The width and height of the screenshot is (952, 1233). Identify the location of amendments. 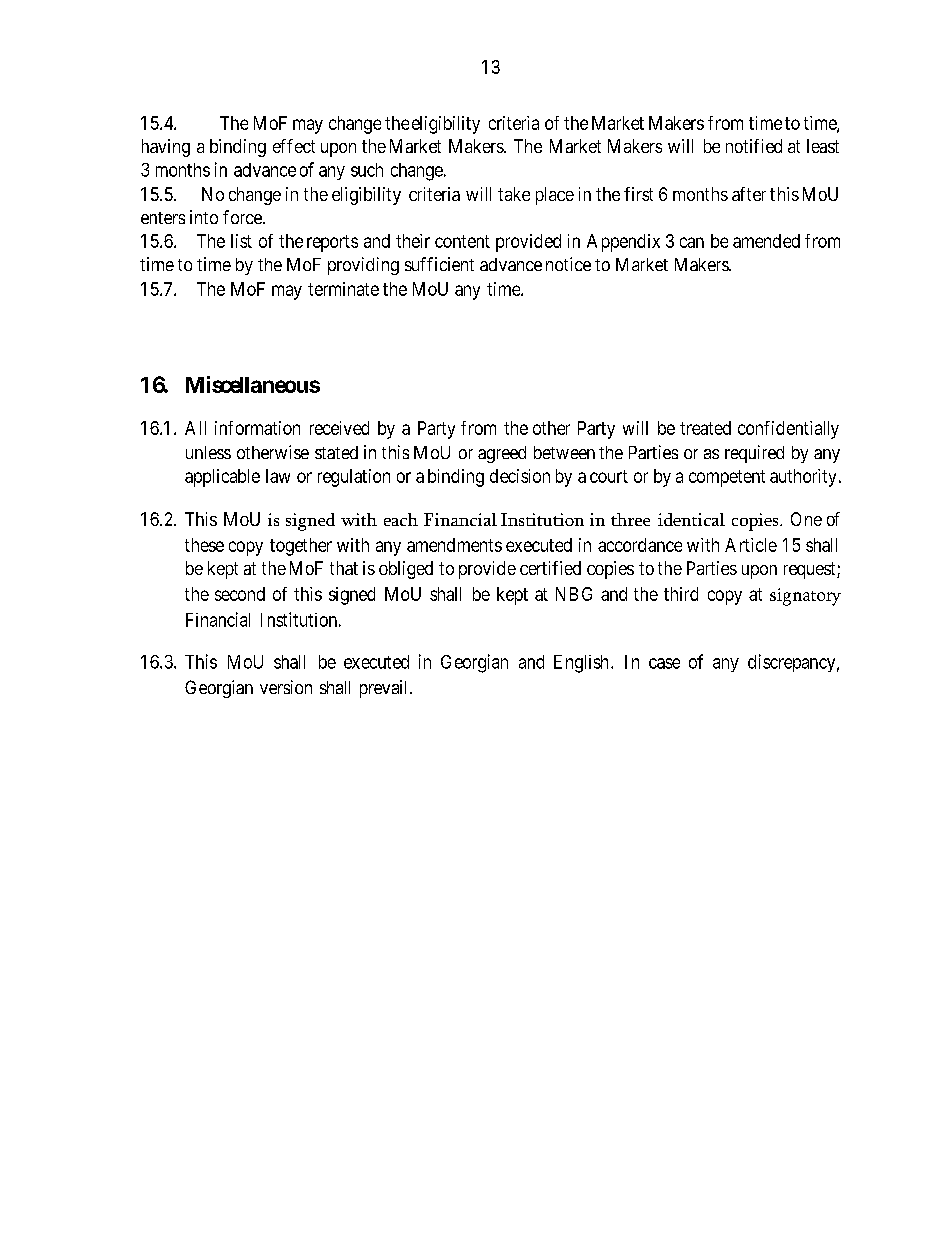
(454, 545).
